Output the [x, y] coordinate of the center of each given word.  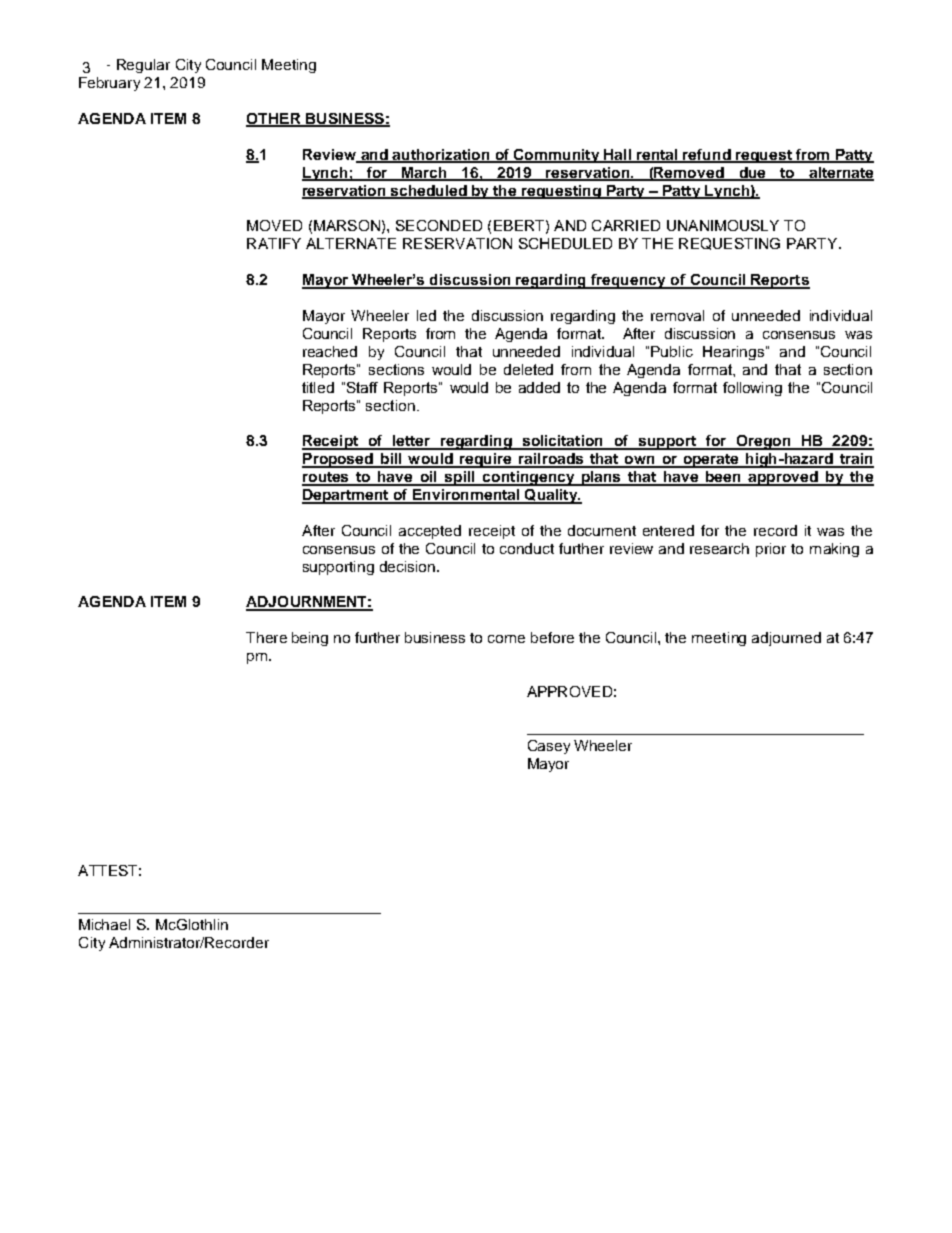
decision [409, 566]
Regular [143, 66]
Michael [104, 924]
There [266, 637]
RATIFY [274, 243]
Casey [549, 747]
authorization [441, 155]
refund [707, 155]
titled [318, 387]
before [552, 637]
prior [771, 550]
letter [412, 442]
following [752, 389]
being [310, 639]
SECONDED [439, 225]
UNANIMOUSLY [723, 225]
